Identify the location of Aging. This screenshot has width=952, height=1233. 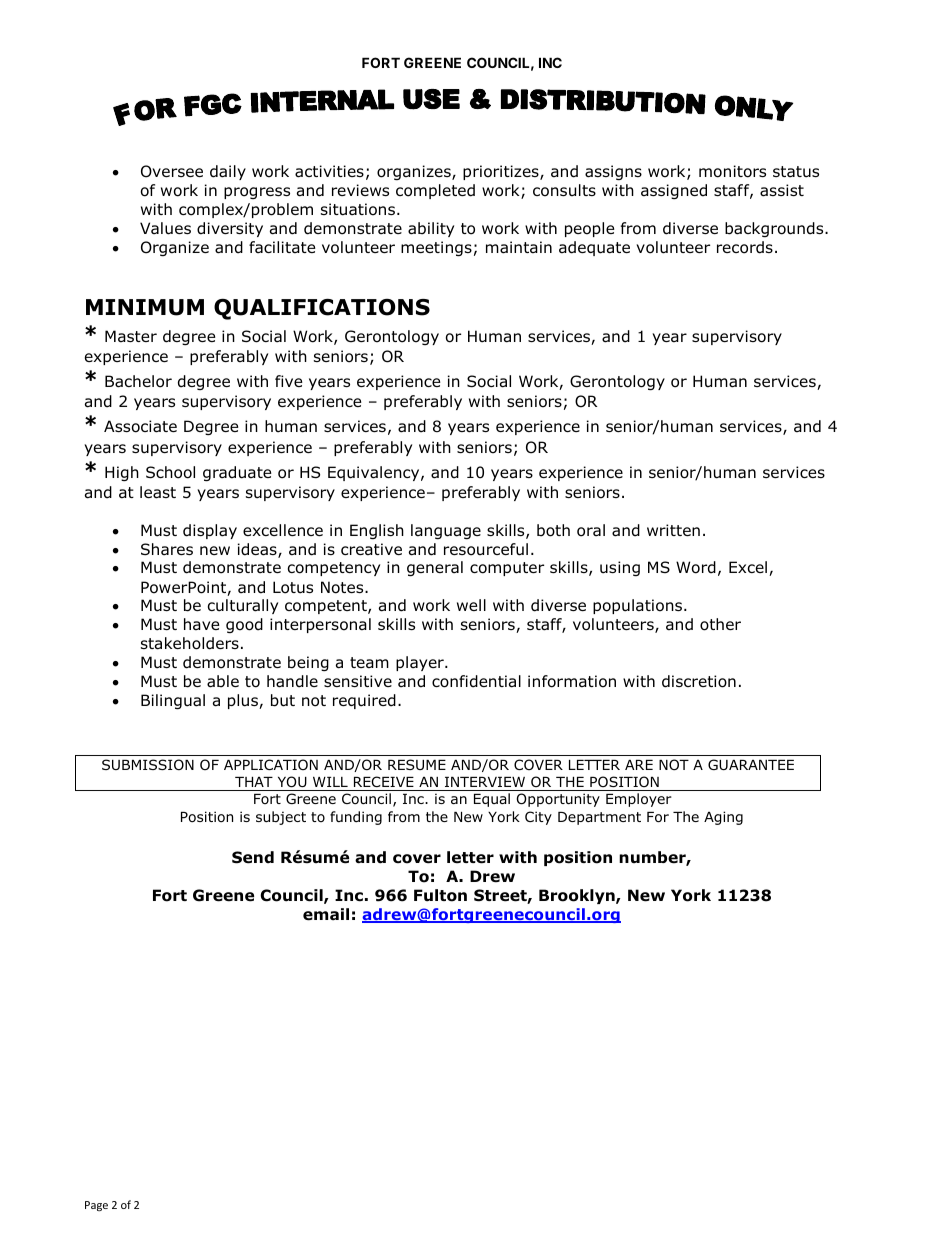
(723, 818).
